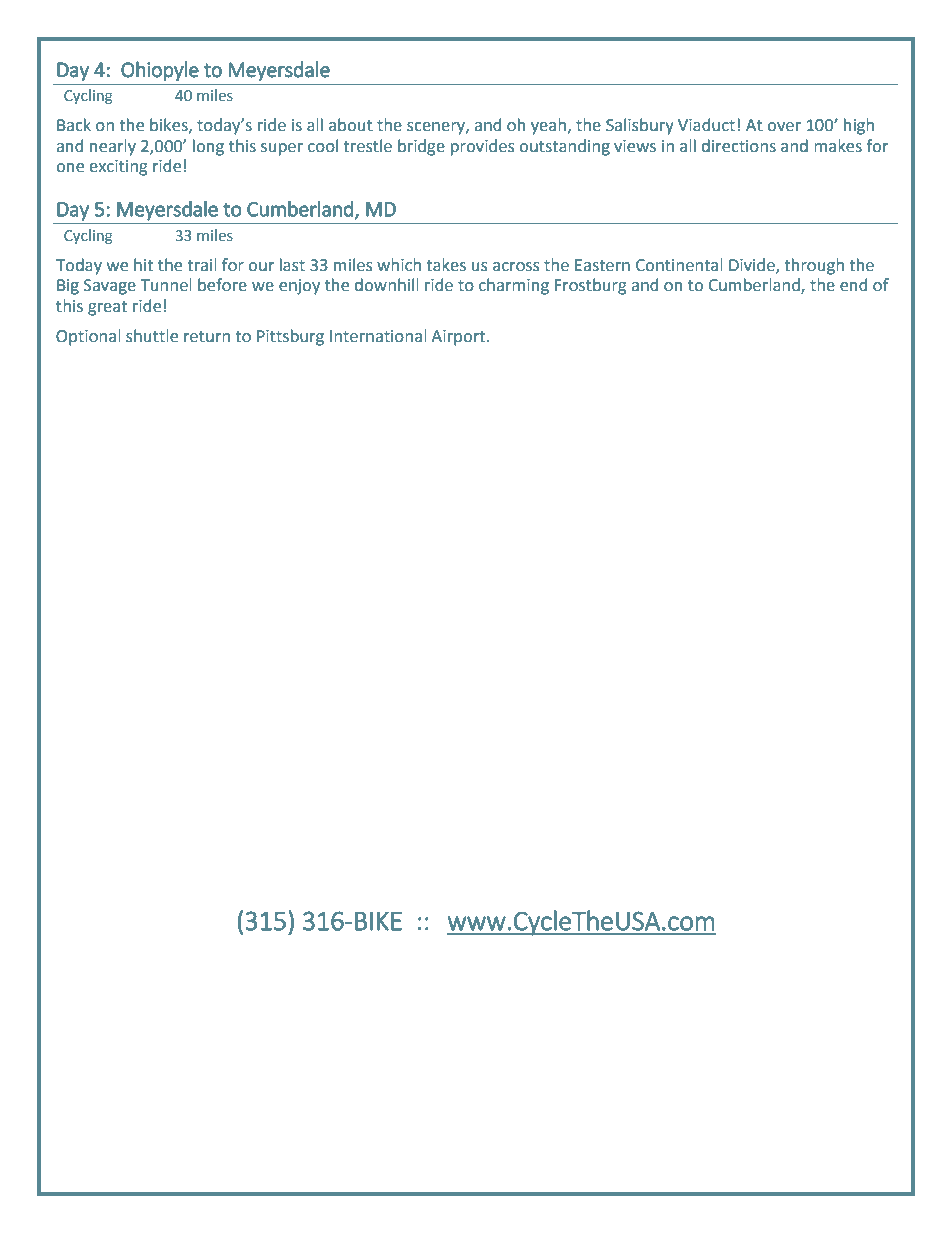 The width and height of the image is (952, 1233). I want to click on Back, so click(74, 125).
